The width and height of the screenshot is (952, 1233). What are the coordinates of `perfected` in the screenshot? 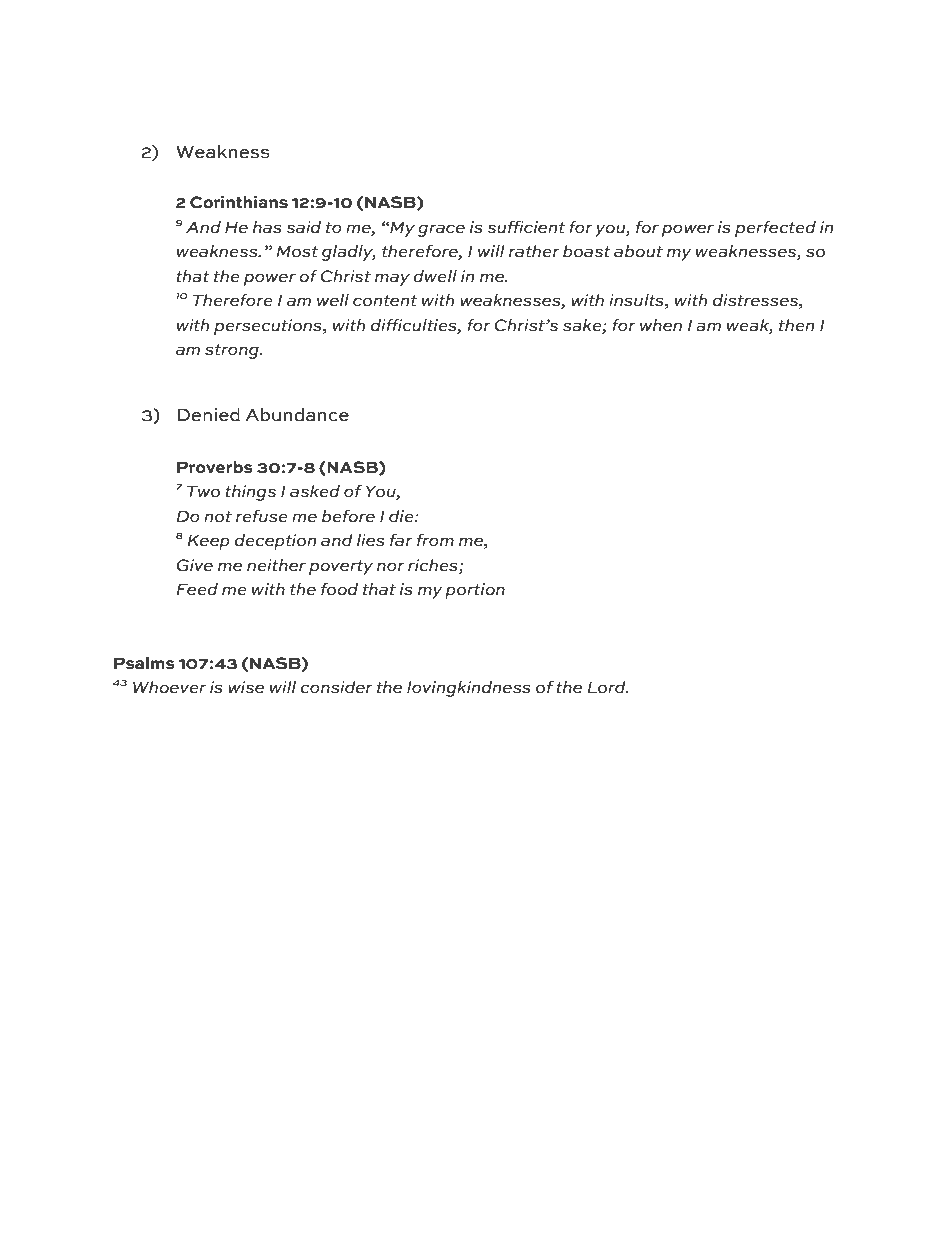 It's located at (775, 229).
